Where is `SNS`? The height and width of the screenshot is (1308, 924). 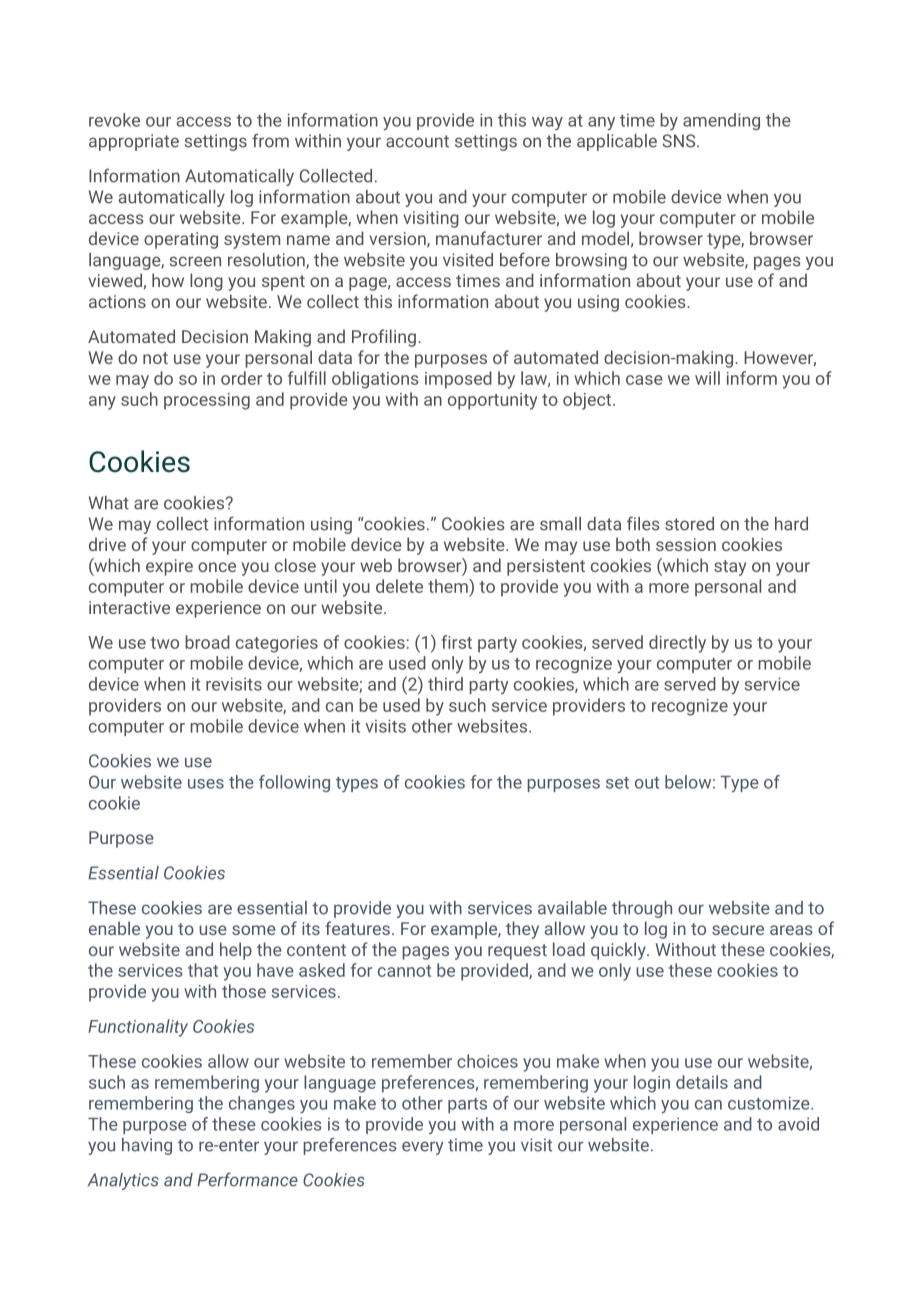 SNS is located at coordinates (680, 141).
